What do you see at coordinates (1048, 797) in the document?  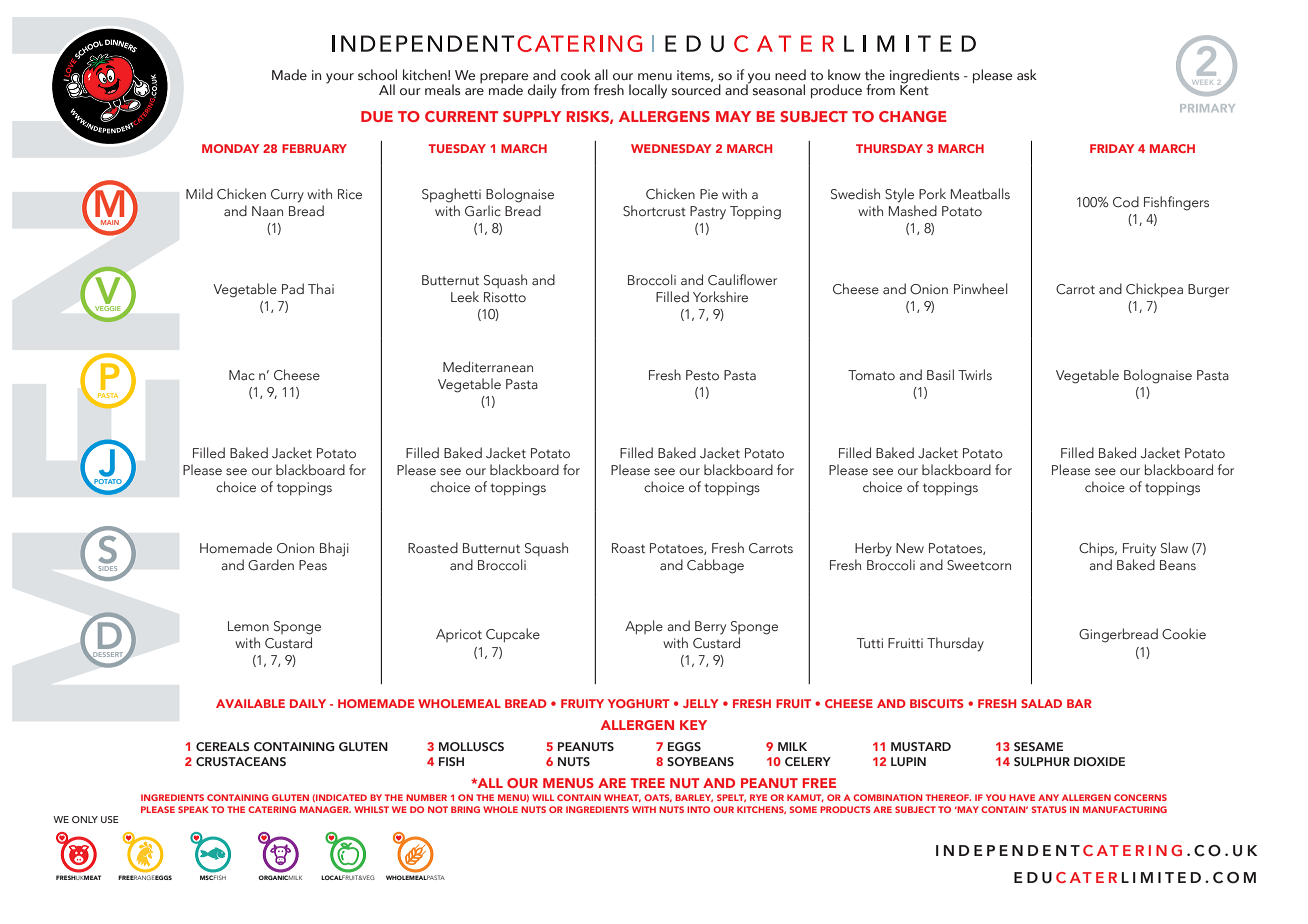 I see `ANY` at bounding box center [1048, 797].
